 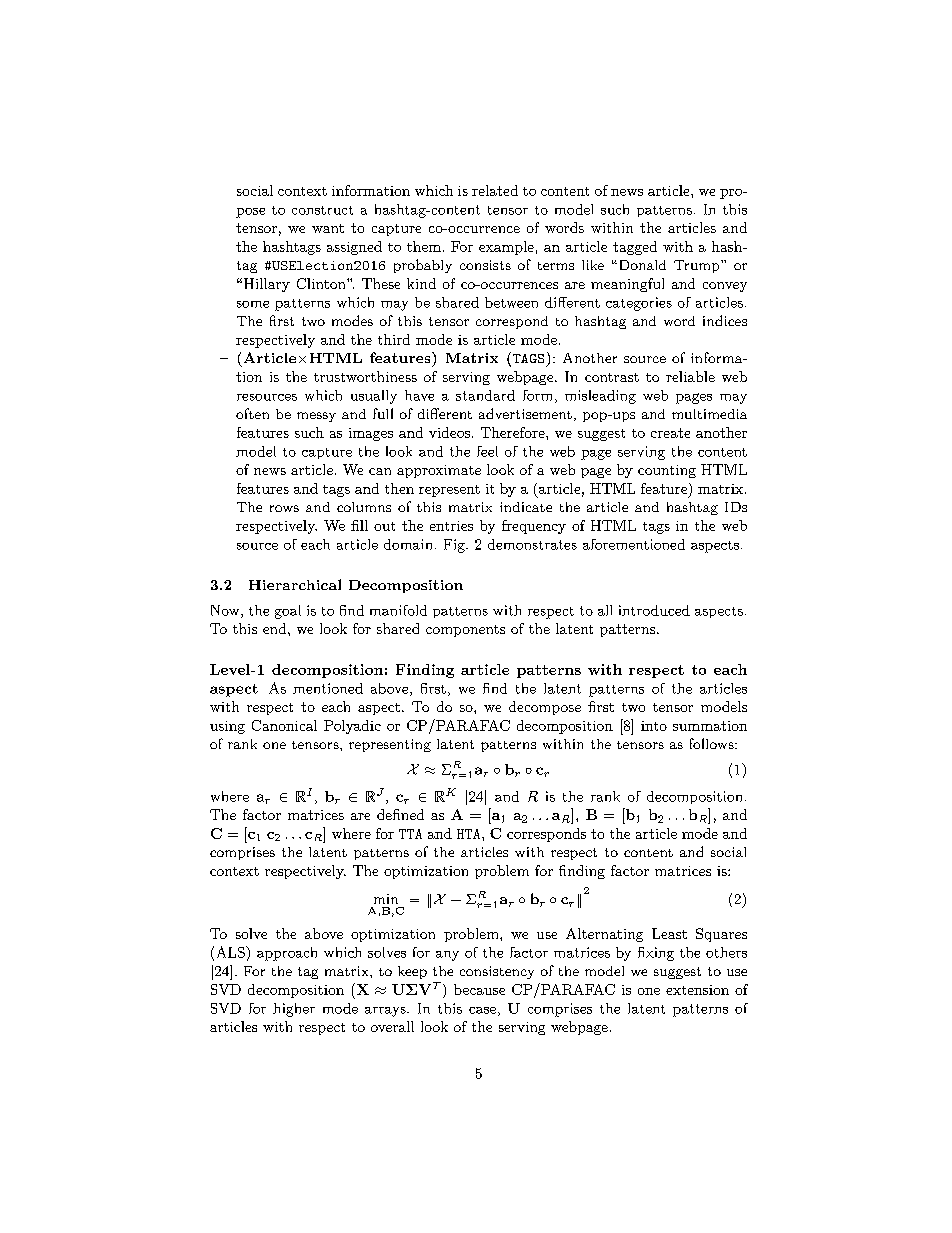 What do you see at coordinates (635, 248) in the page?
I see `tagged` at bounding box center [635, 248].
